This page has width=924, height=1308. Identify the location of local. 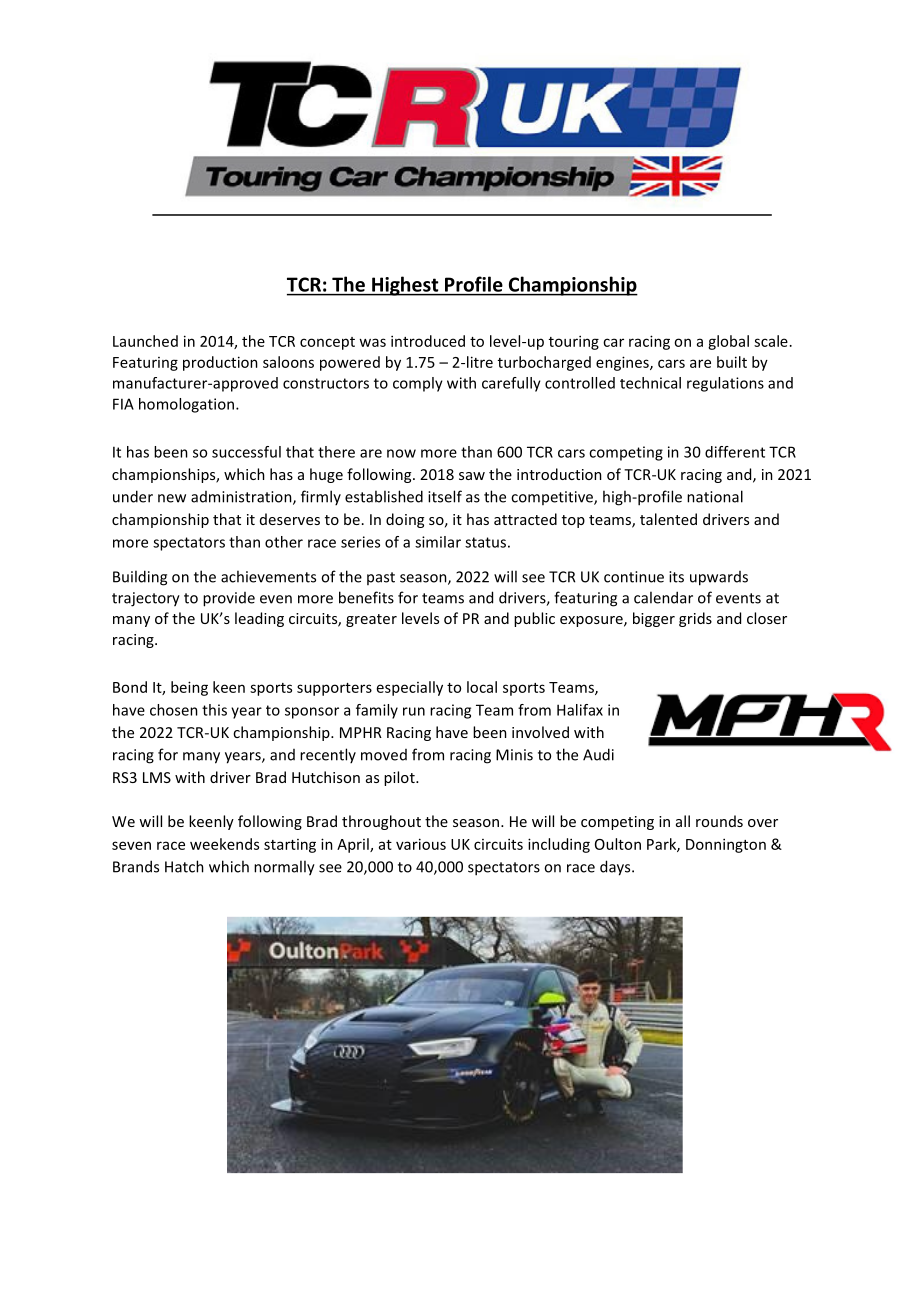
(482, 687).
